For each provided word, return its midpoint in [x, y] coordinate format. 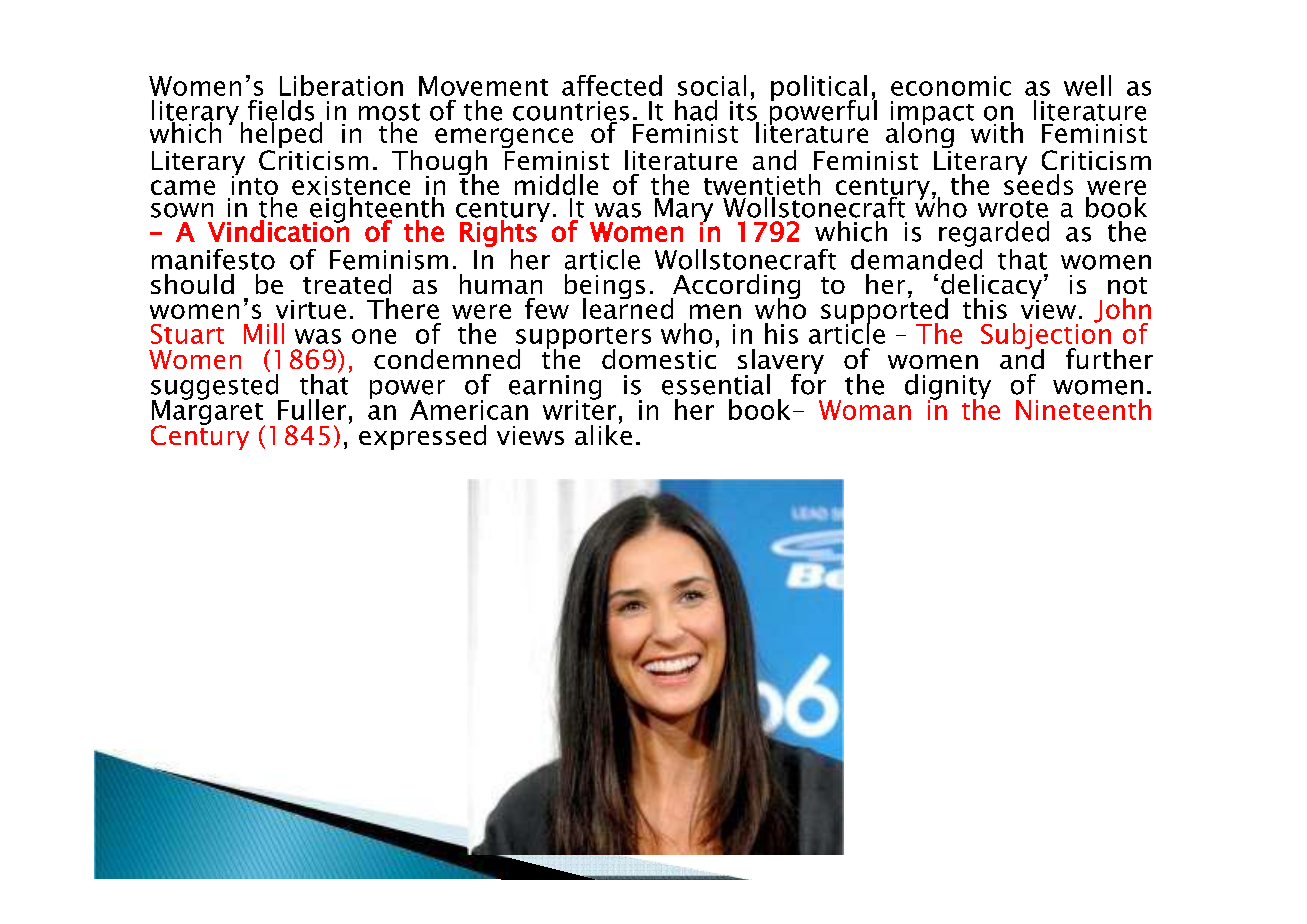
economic [951, 86]
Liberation [341, 85]
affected [612, 85]
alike [603, 433]
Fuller [312, 409]
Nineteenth [1083, 409]
